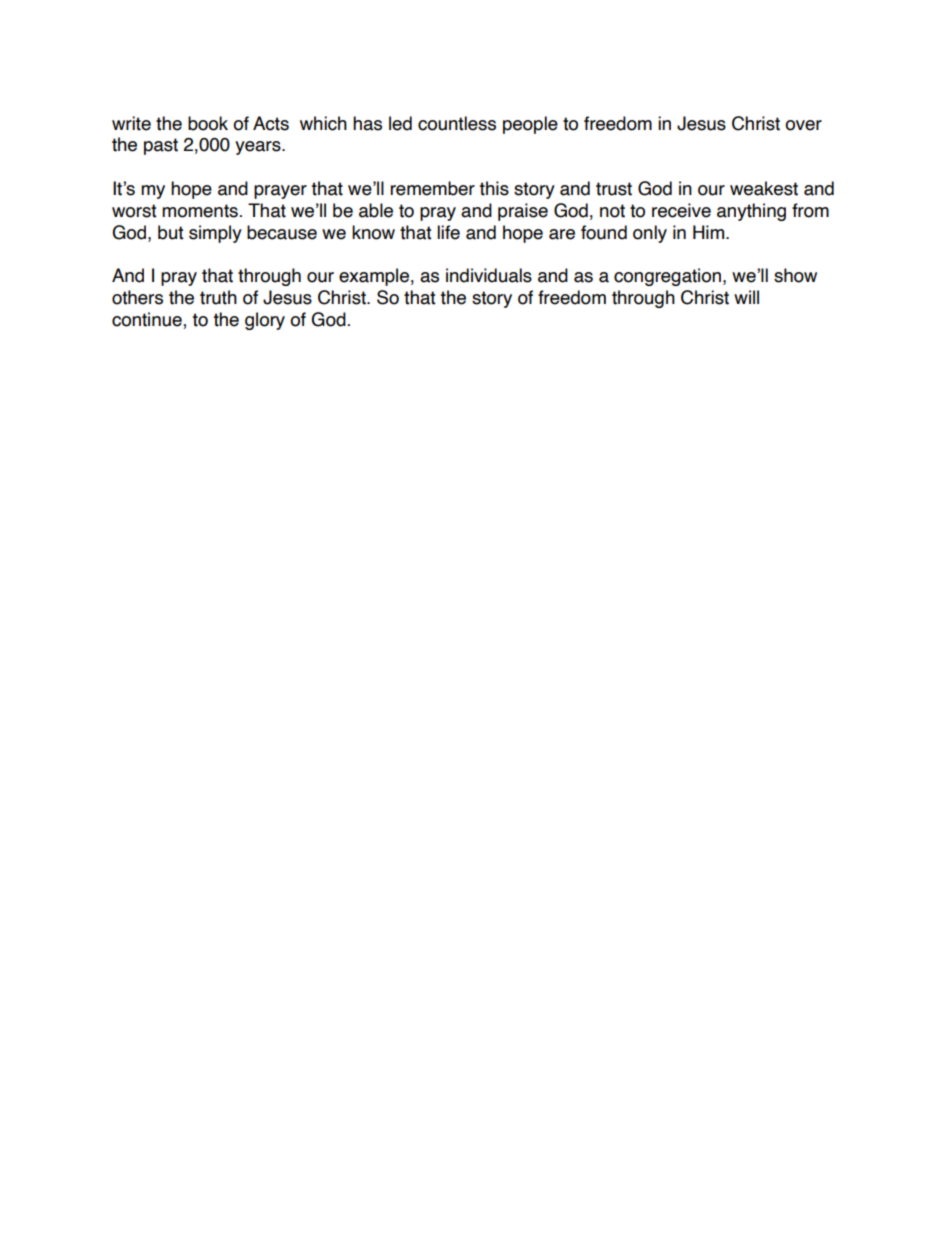  Describe the element at coordinates (200, 211) in the document. I see `moments` at that location.
